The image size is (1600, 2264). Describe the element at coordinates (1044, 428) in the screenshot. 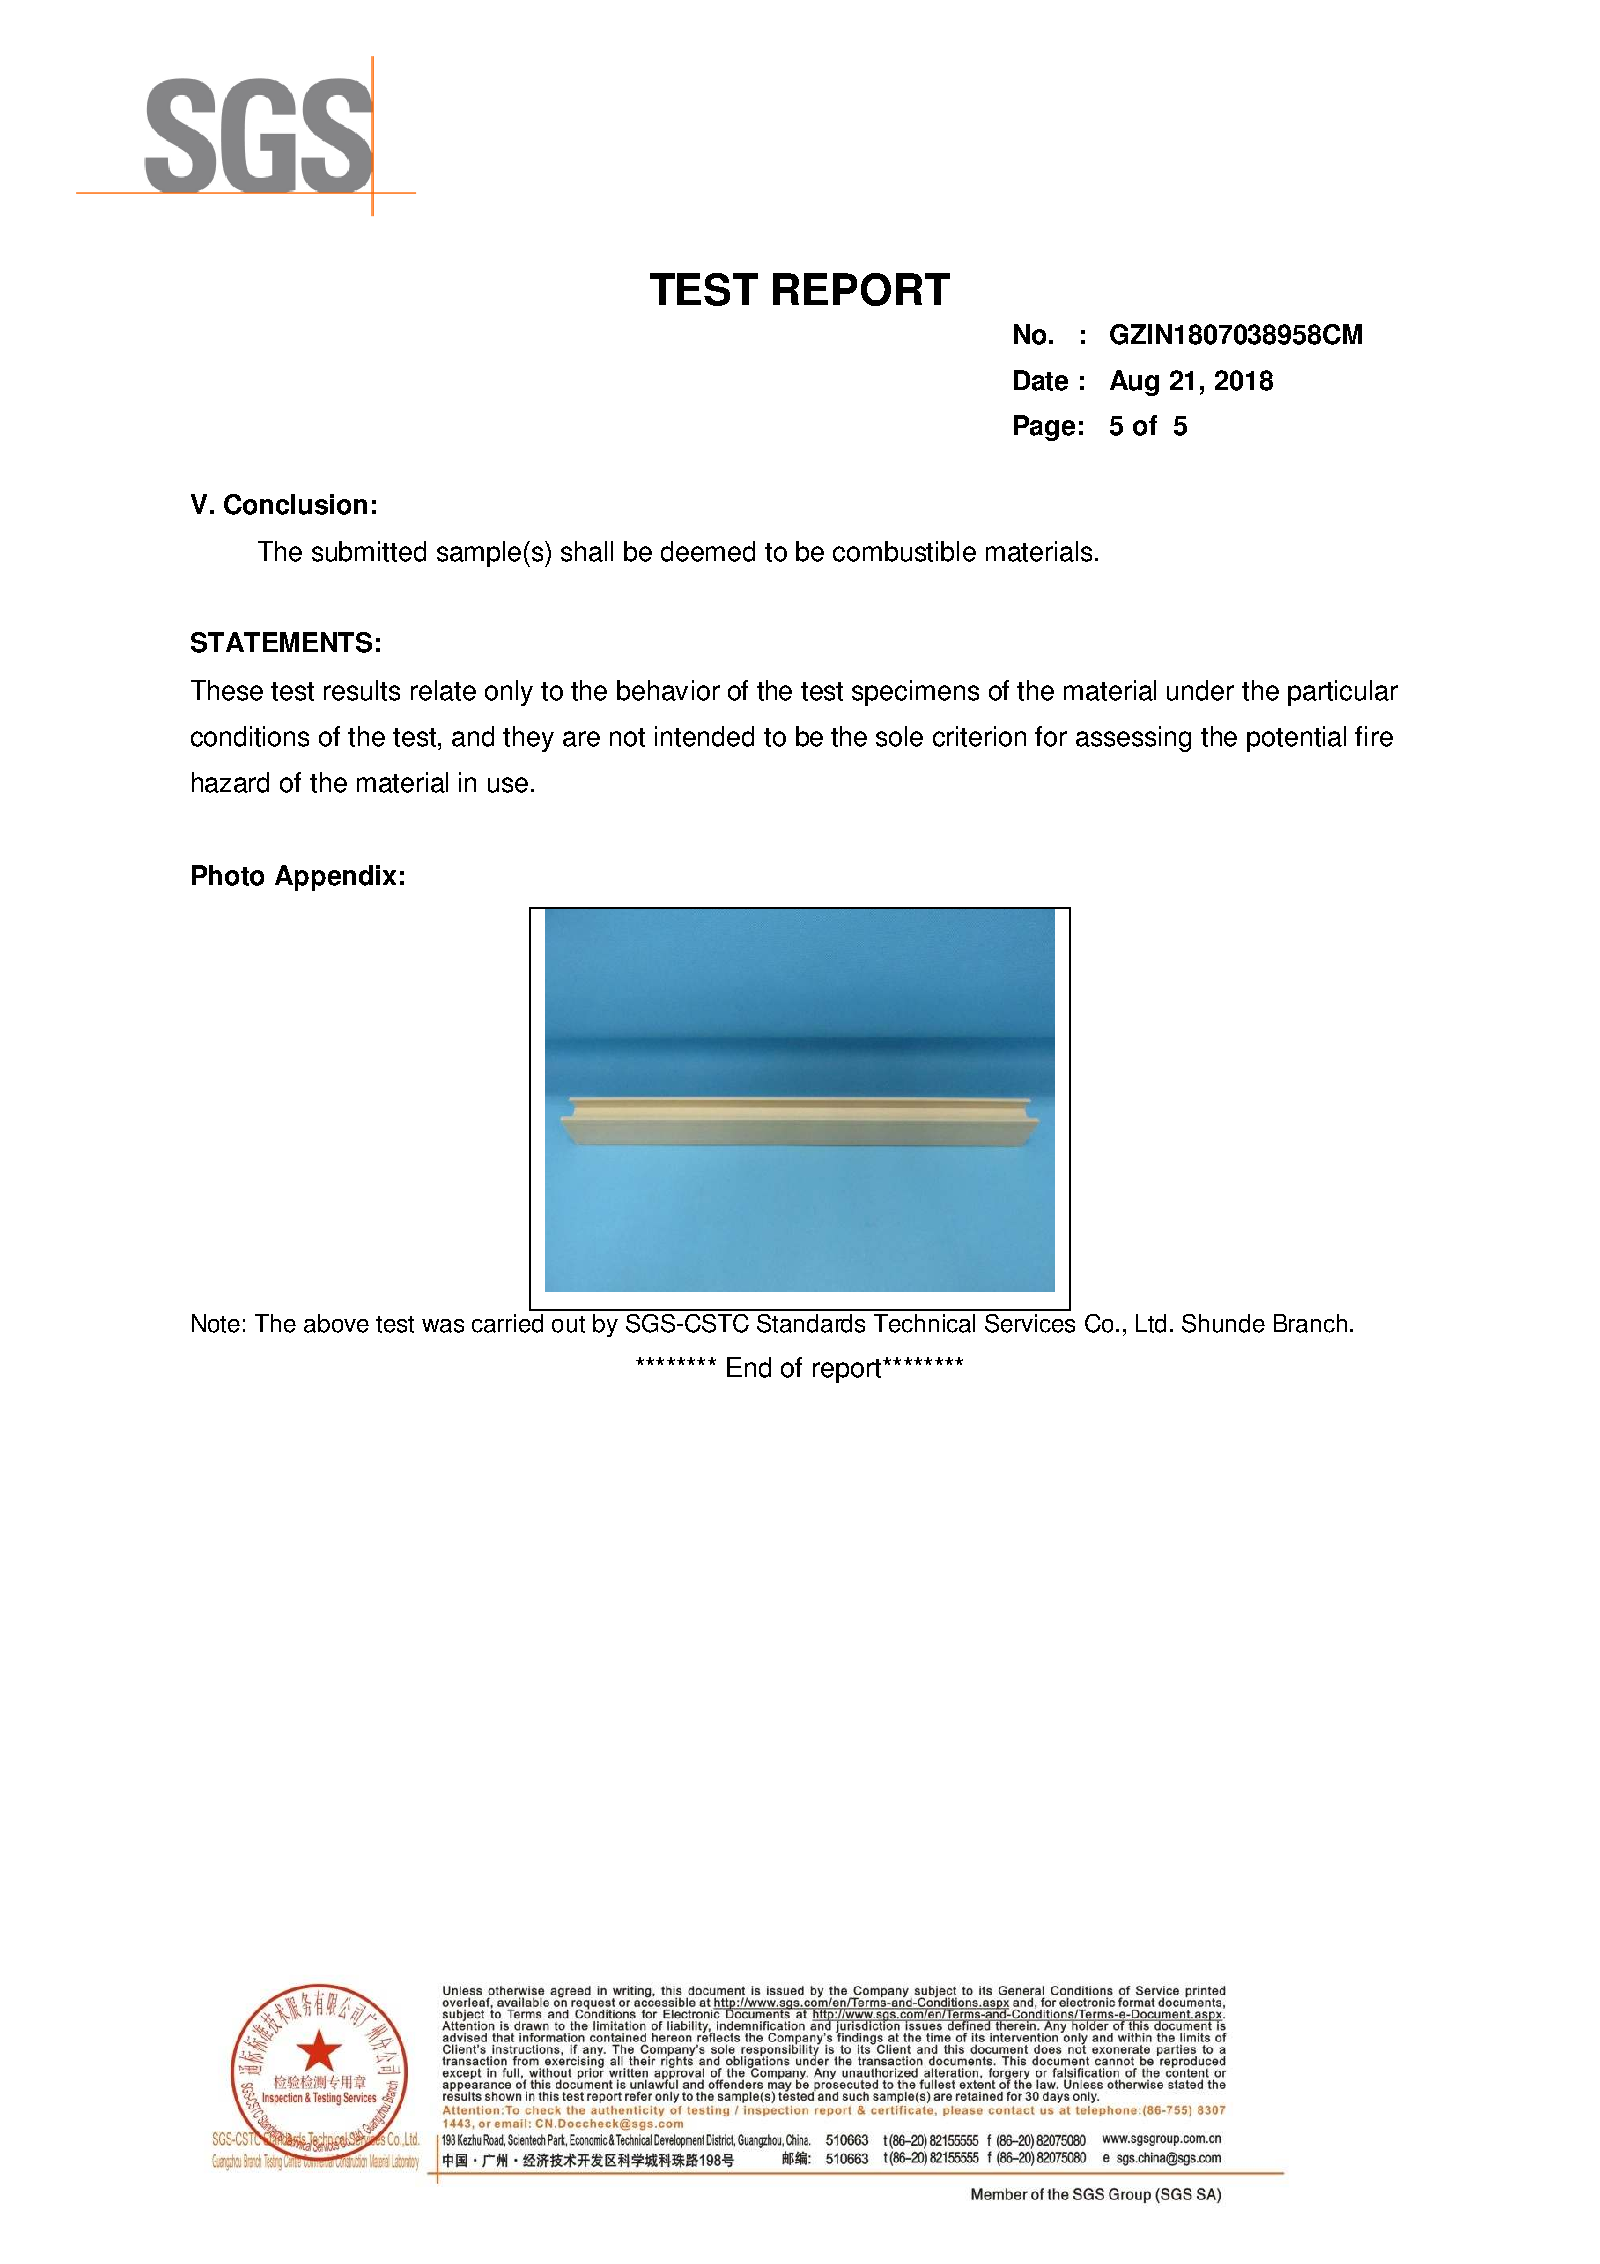

I see `Page` at that location.
